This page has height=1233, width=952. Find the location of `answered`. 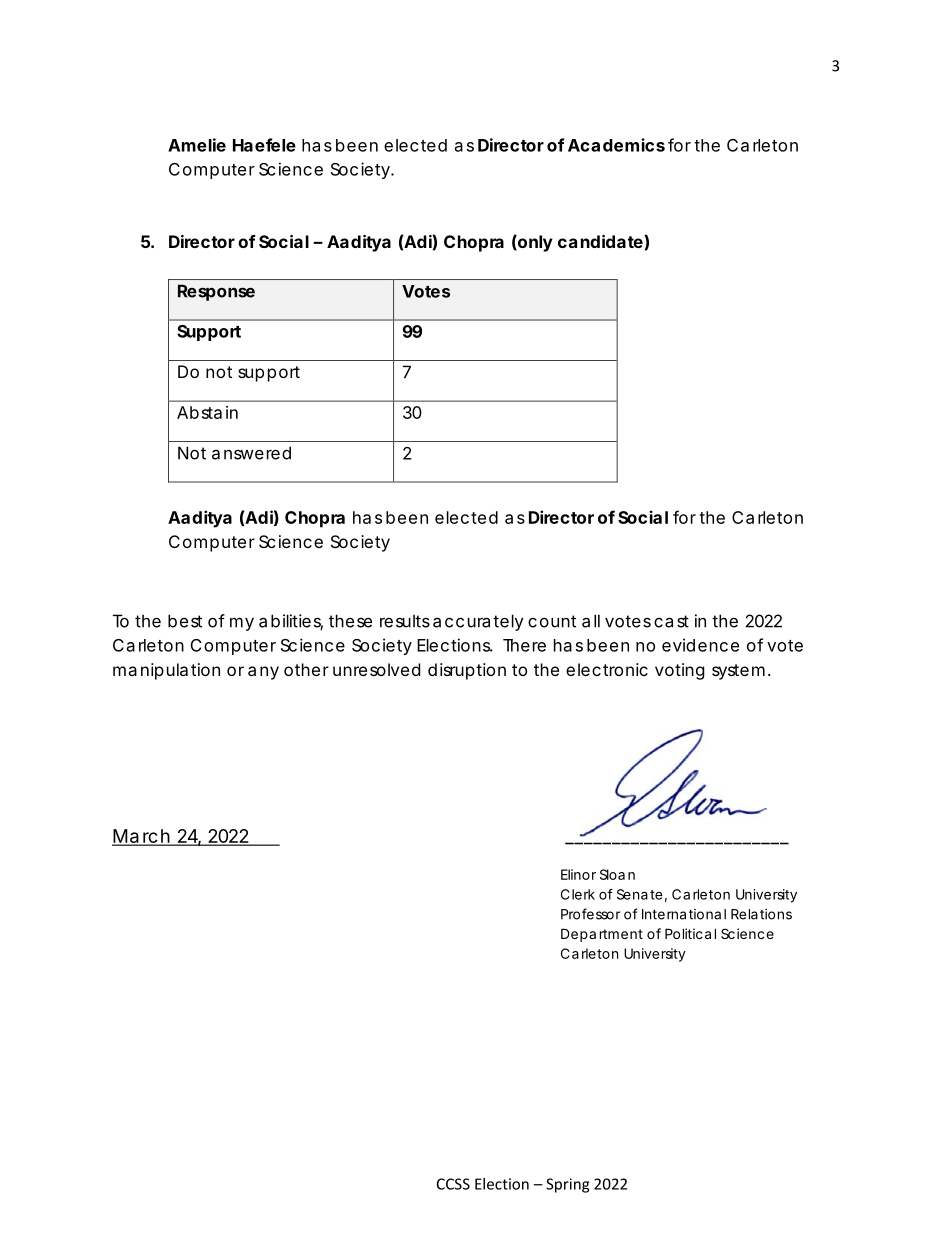

answered is located at coordinates (251, 453).
